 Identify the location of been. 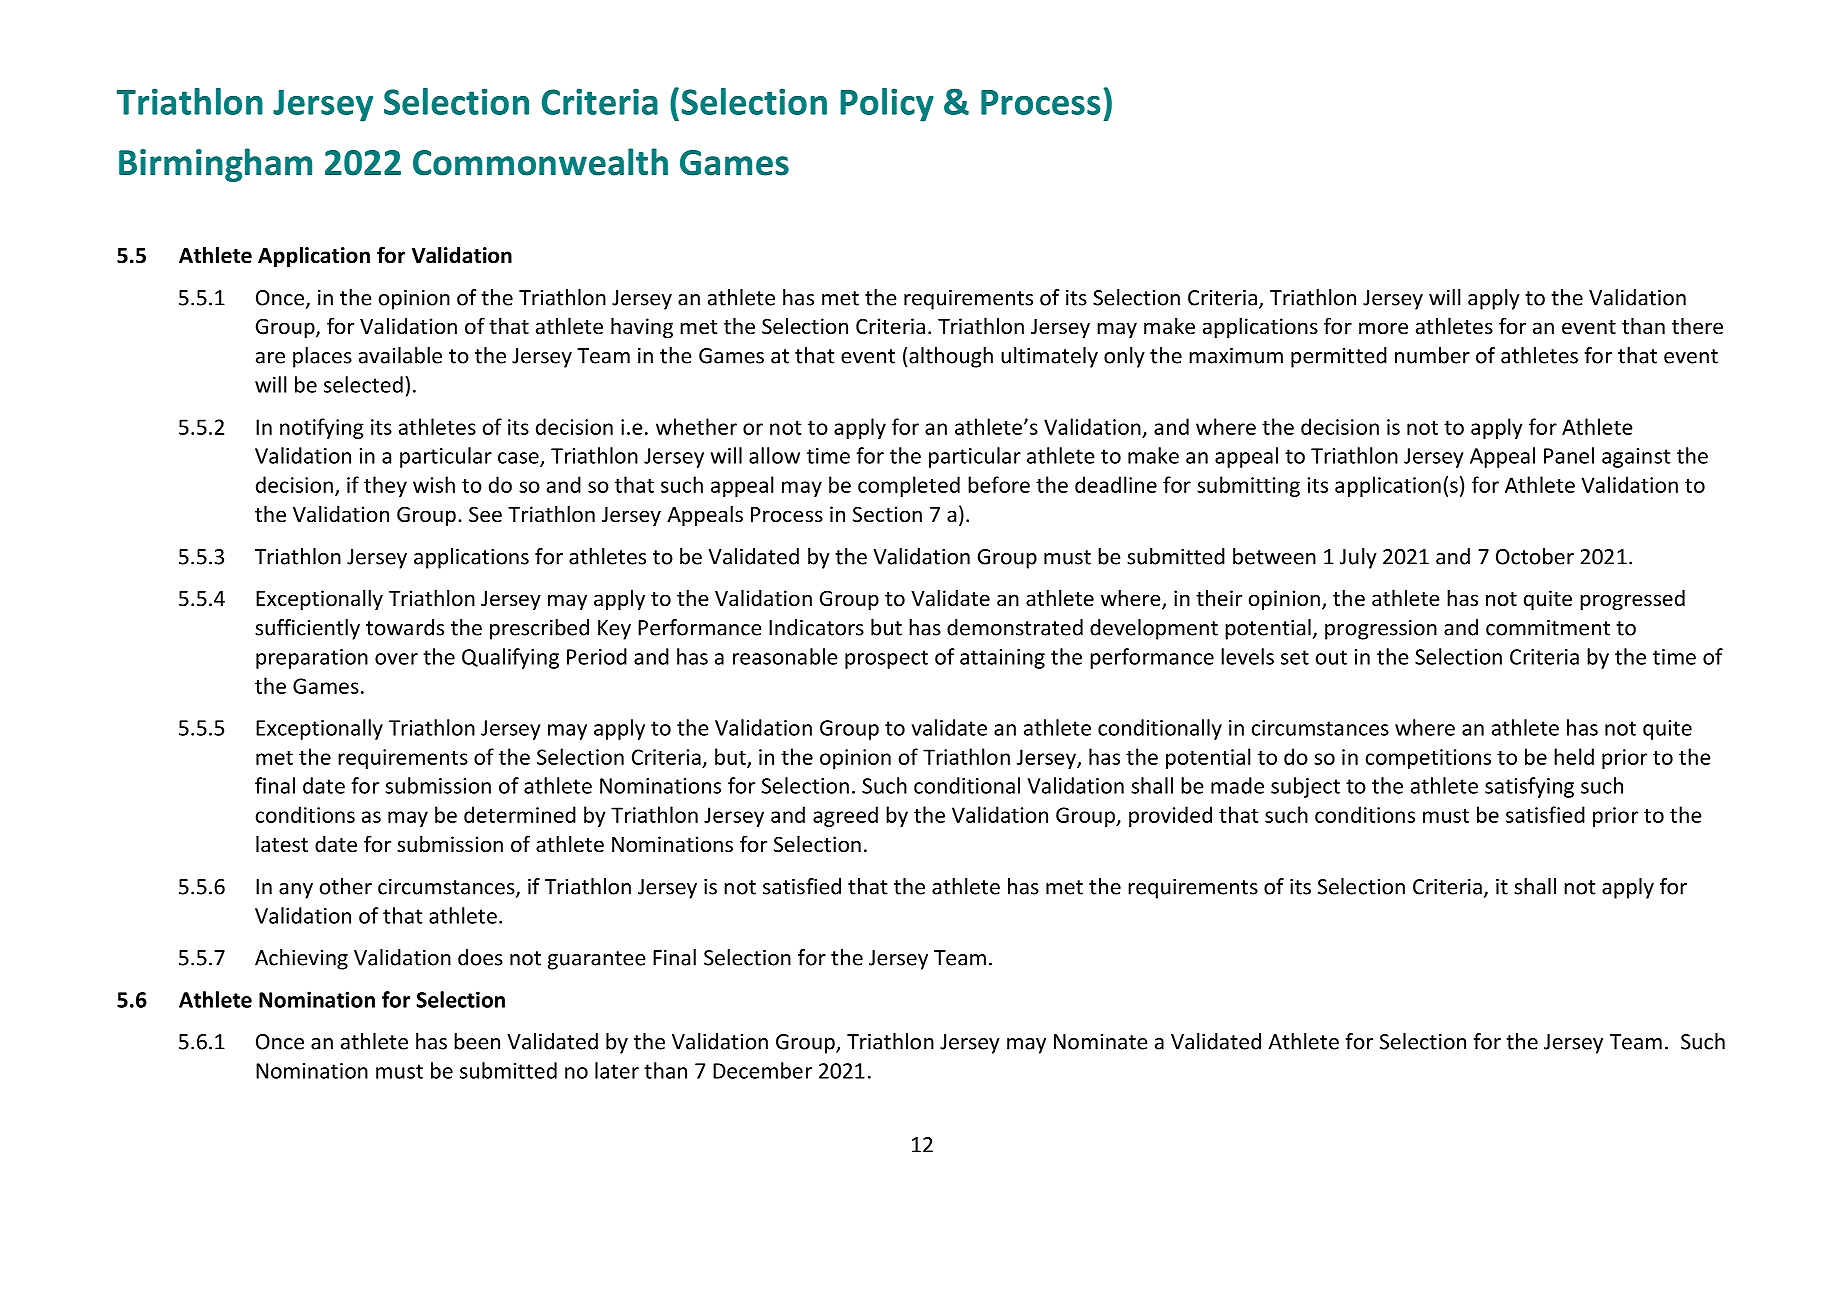
(477, 1041).
